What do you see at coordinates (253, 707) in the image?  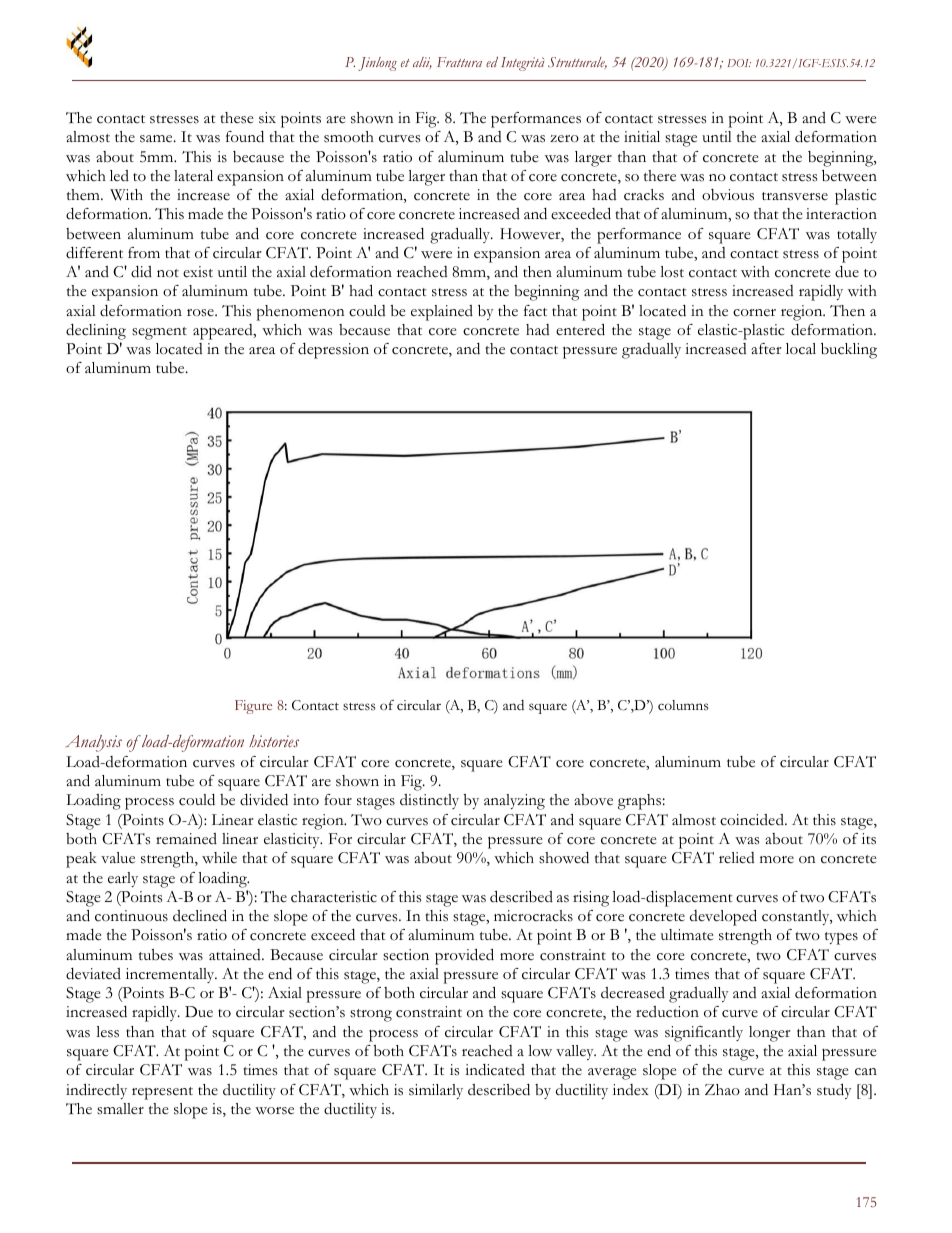 I see `Figure` at bounding box center [253, 707].
